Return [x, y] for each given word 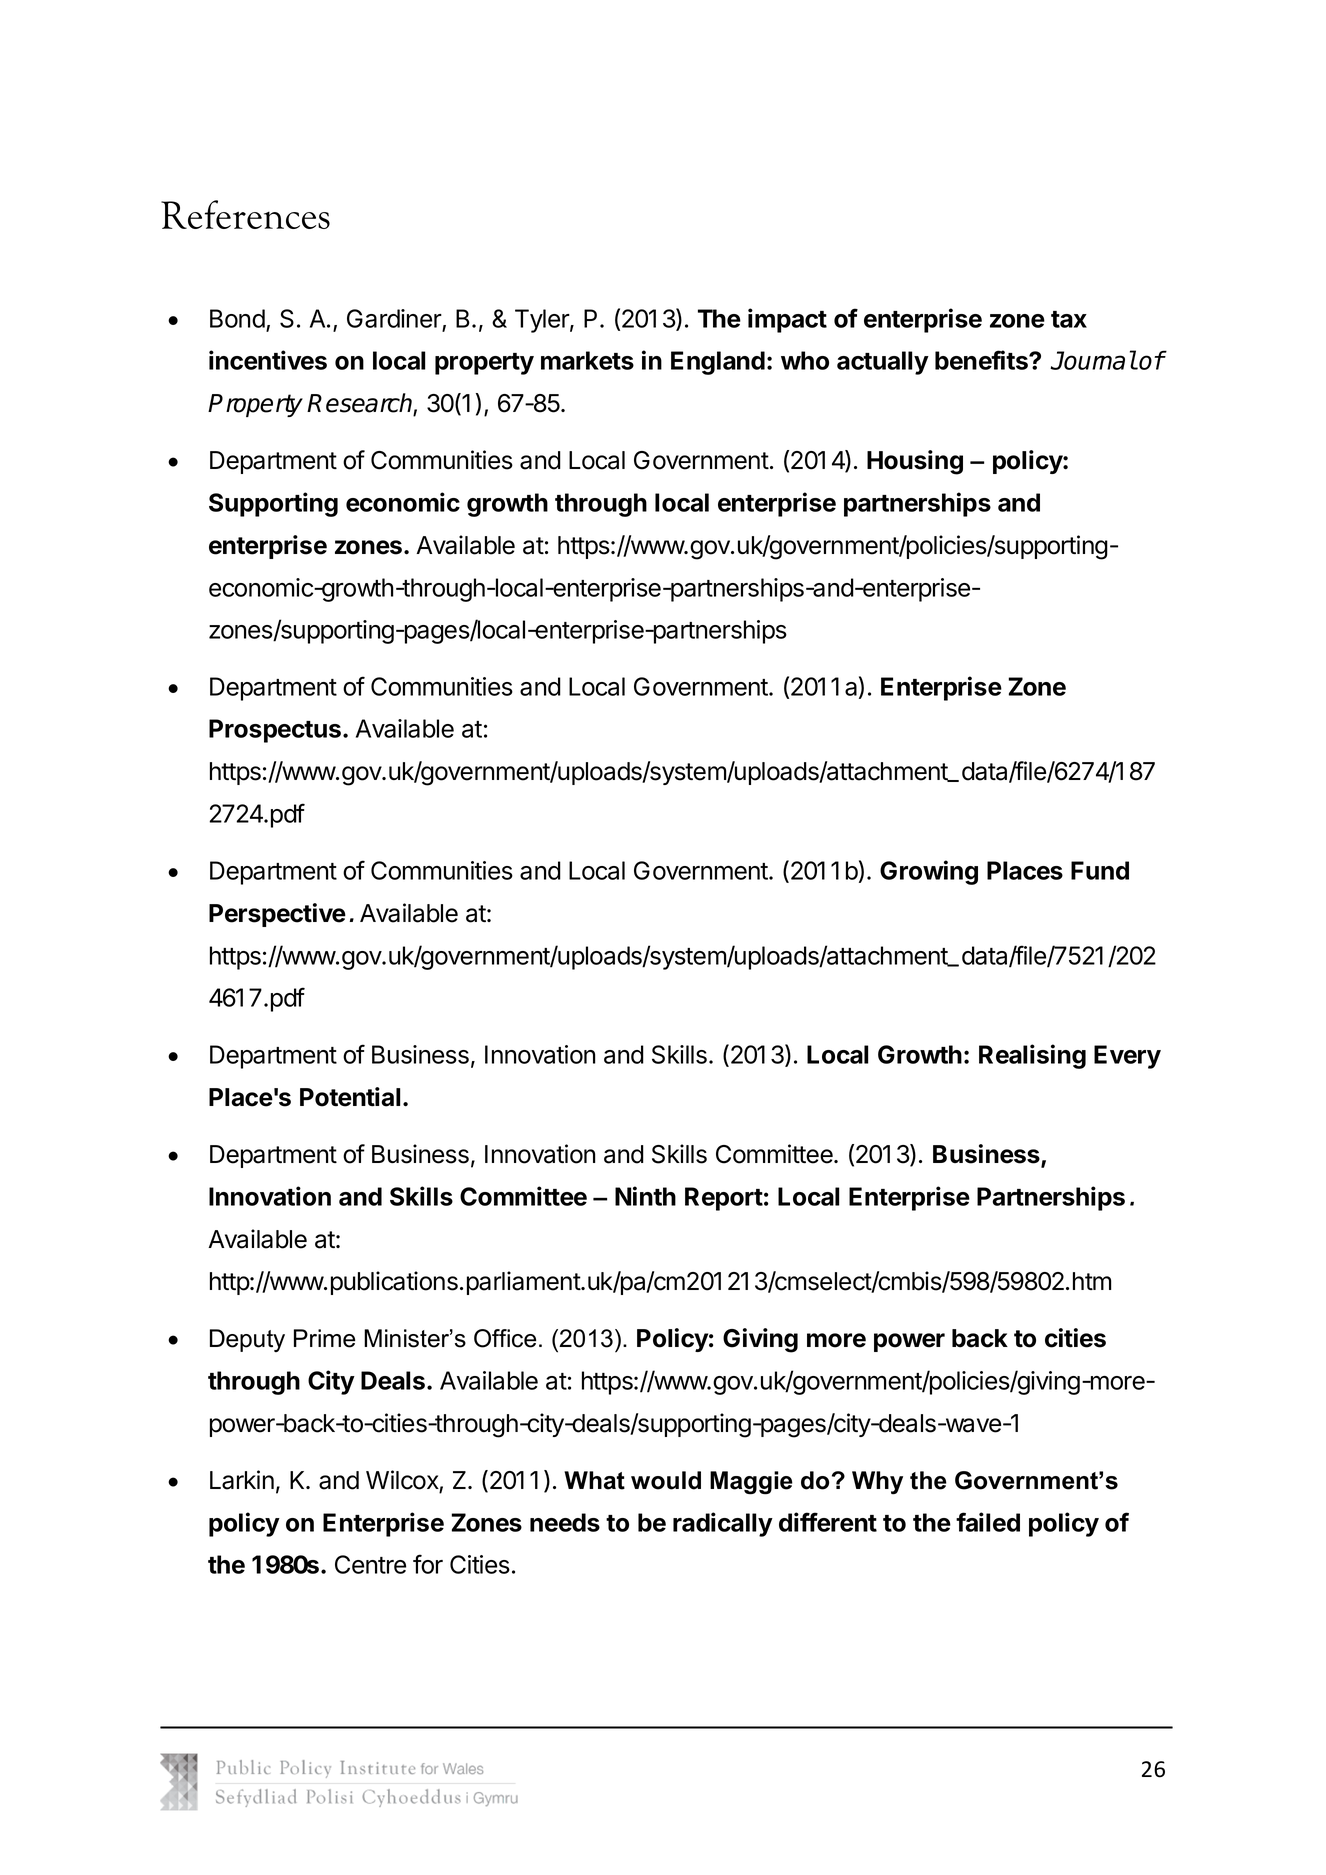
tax [1069, 319]
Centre [370, 1564]
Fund [1100, 870]
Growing [929, 872]
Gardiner [395, 320]
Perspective [277, 915]
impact [787, 320]
